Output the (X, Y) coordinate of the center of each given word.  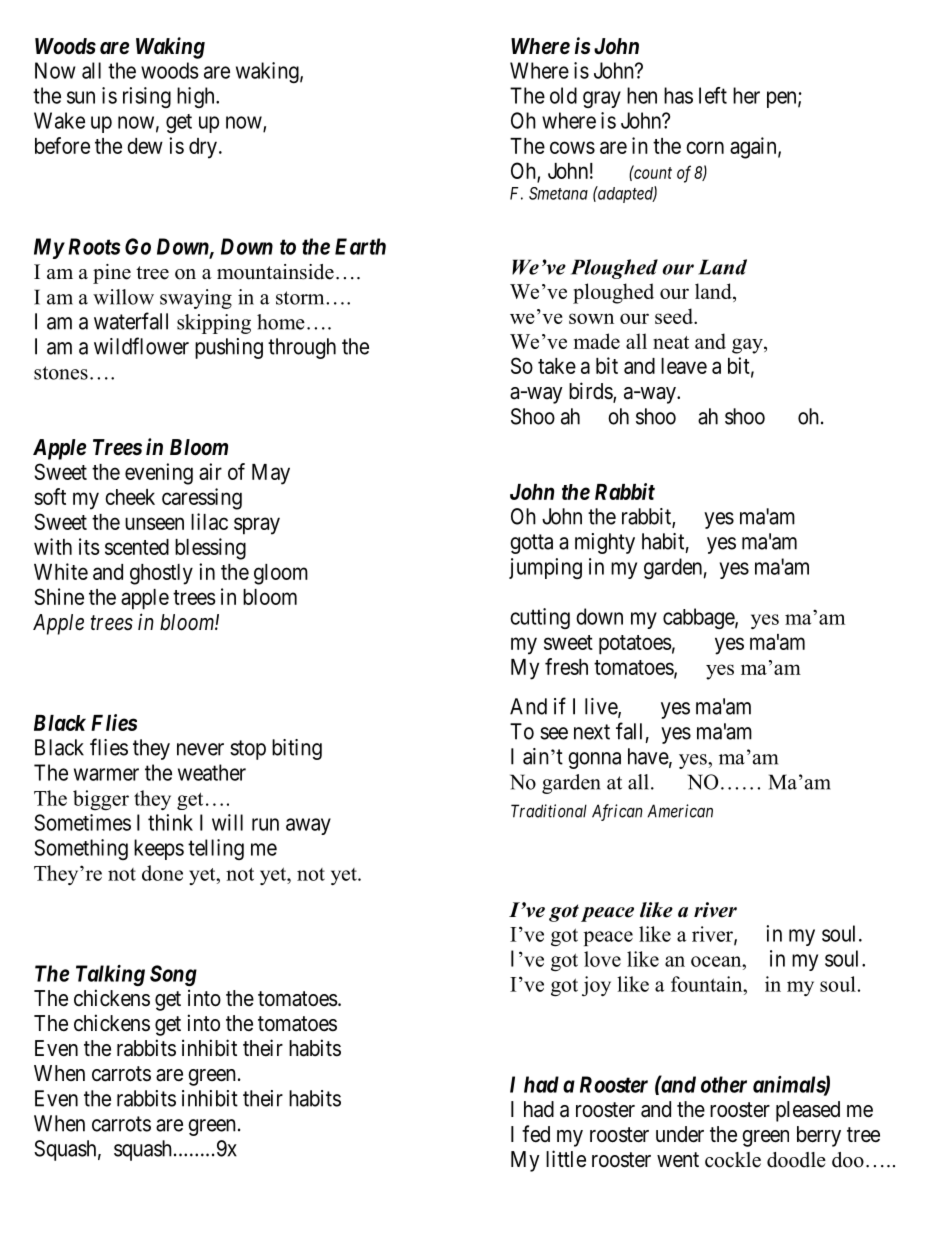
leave (684, 366)
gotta (531, 544)
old (563, 95)
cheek (130, 497)
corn (705, 147)
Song (173, 975)
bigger (101, 800)
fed (536, 1134)
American (680, 811)
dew (145, 146)
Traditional (549, 811)
